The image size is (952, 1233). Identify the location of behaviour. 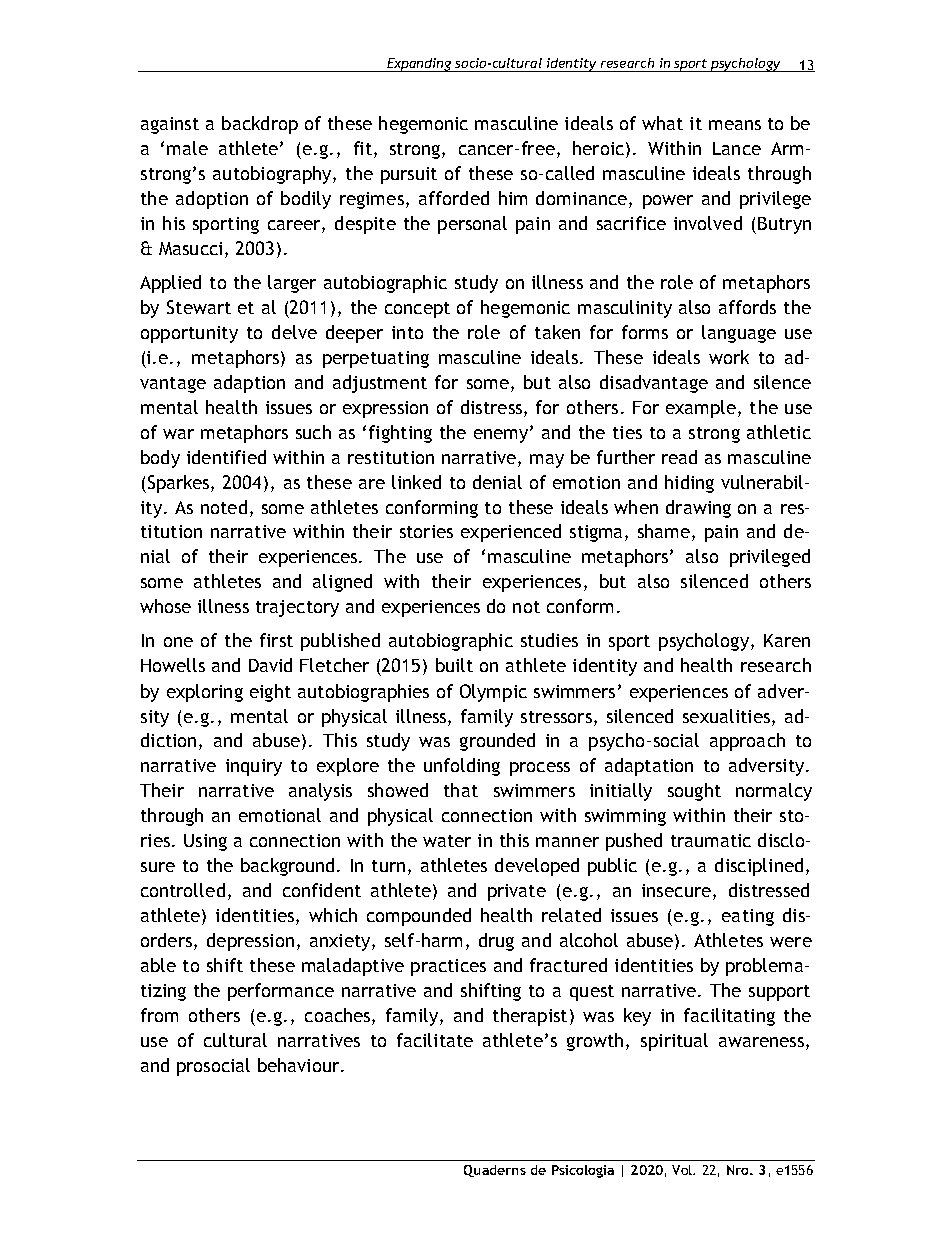
(300, 1065).
